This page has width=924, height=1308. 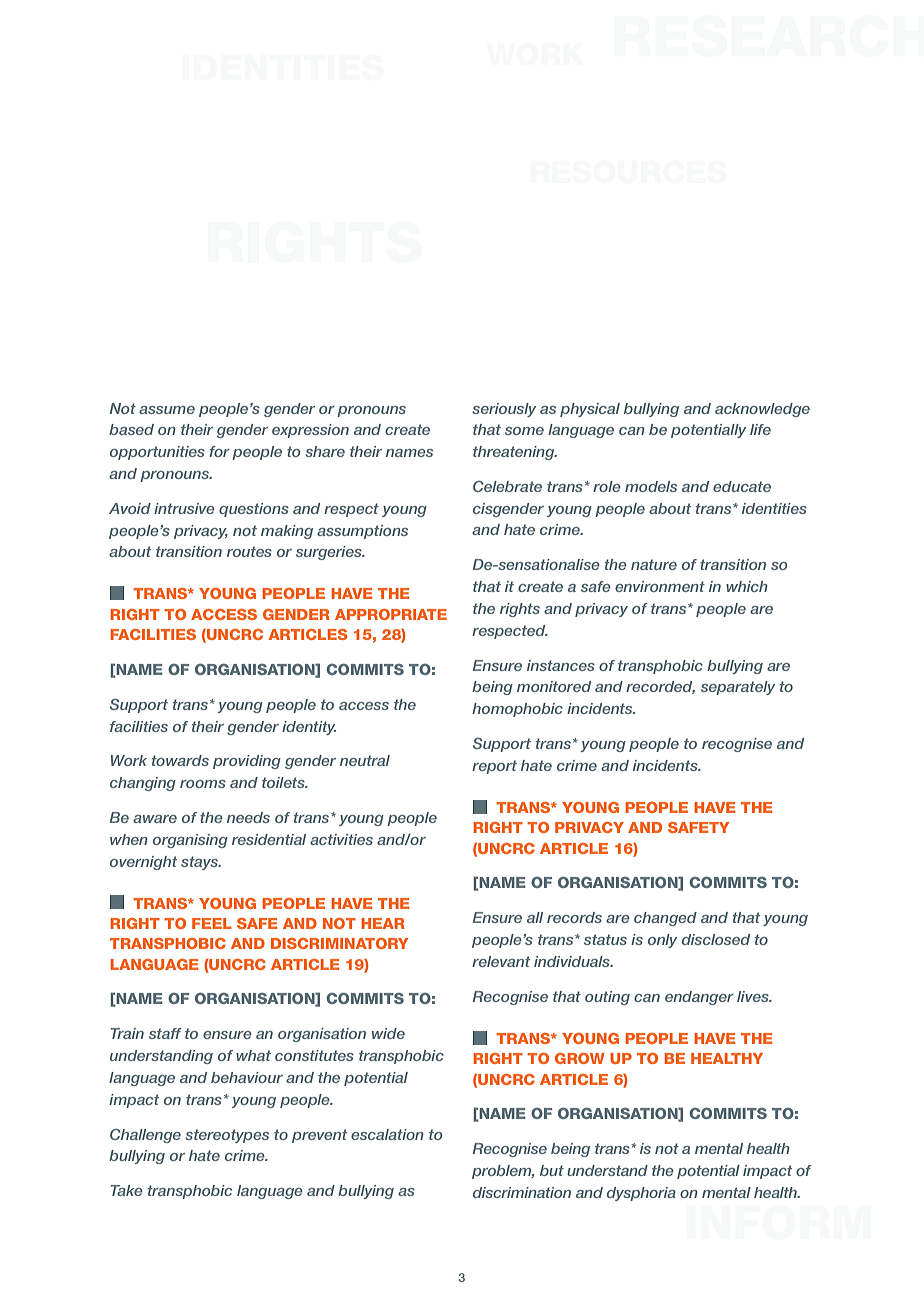 What do you see at coordinates (249, 551) in the page?
I see `routes` at bounding box center [249, 551].
